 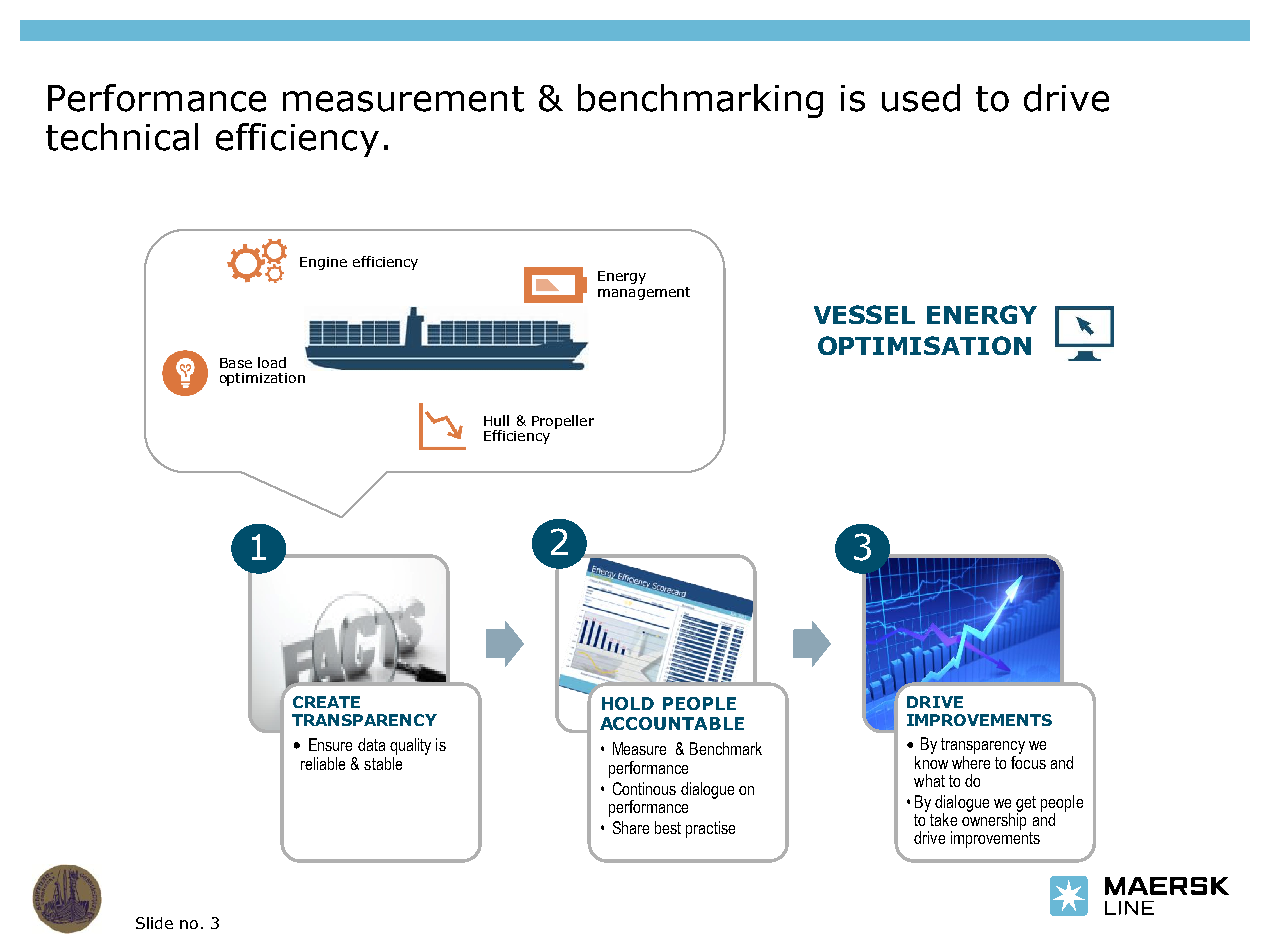 I want to click on OPTIMISATION, so click(x=924, y=345).
